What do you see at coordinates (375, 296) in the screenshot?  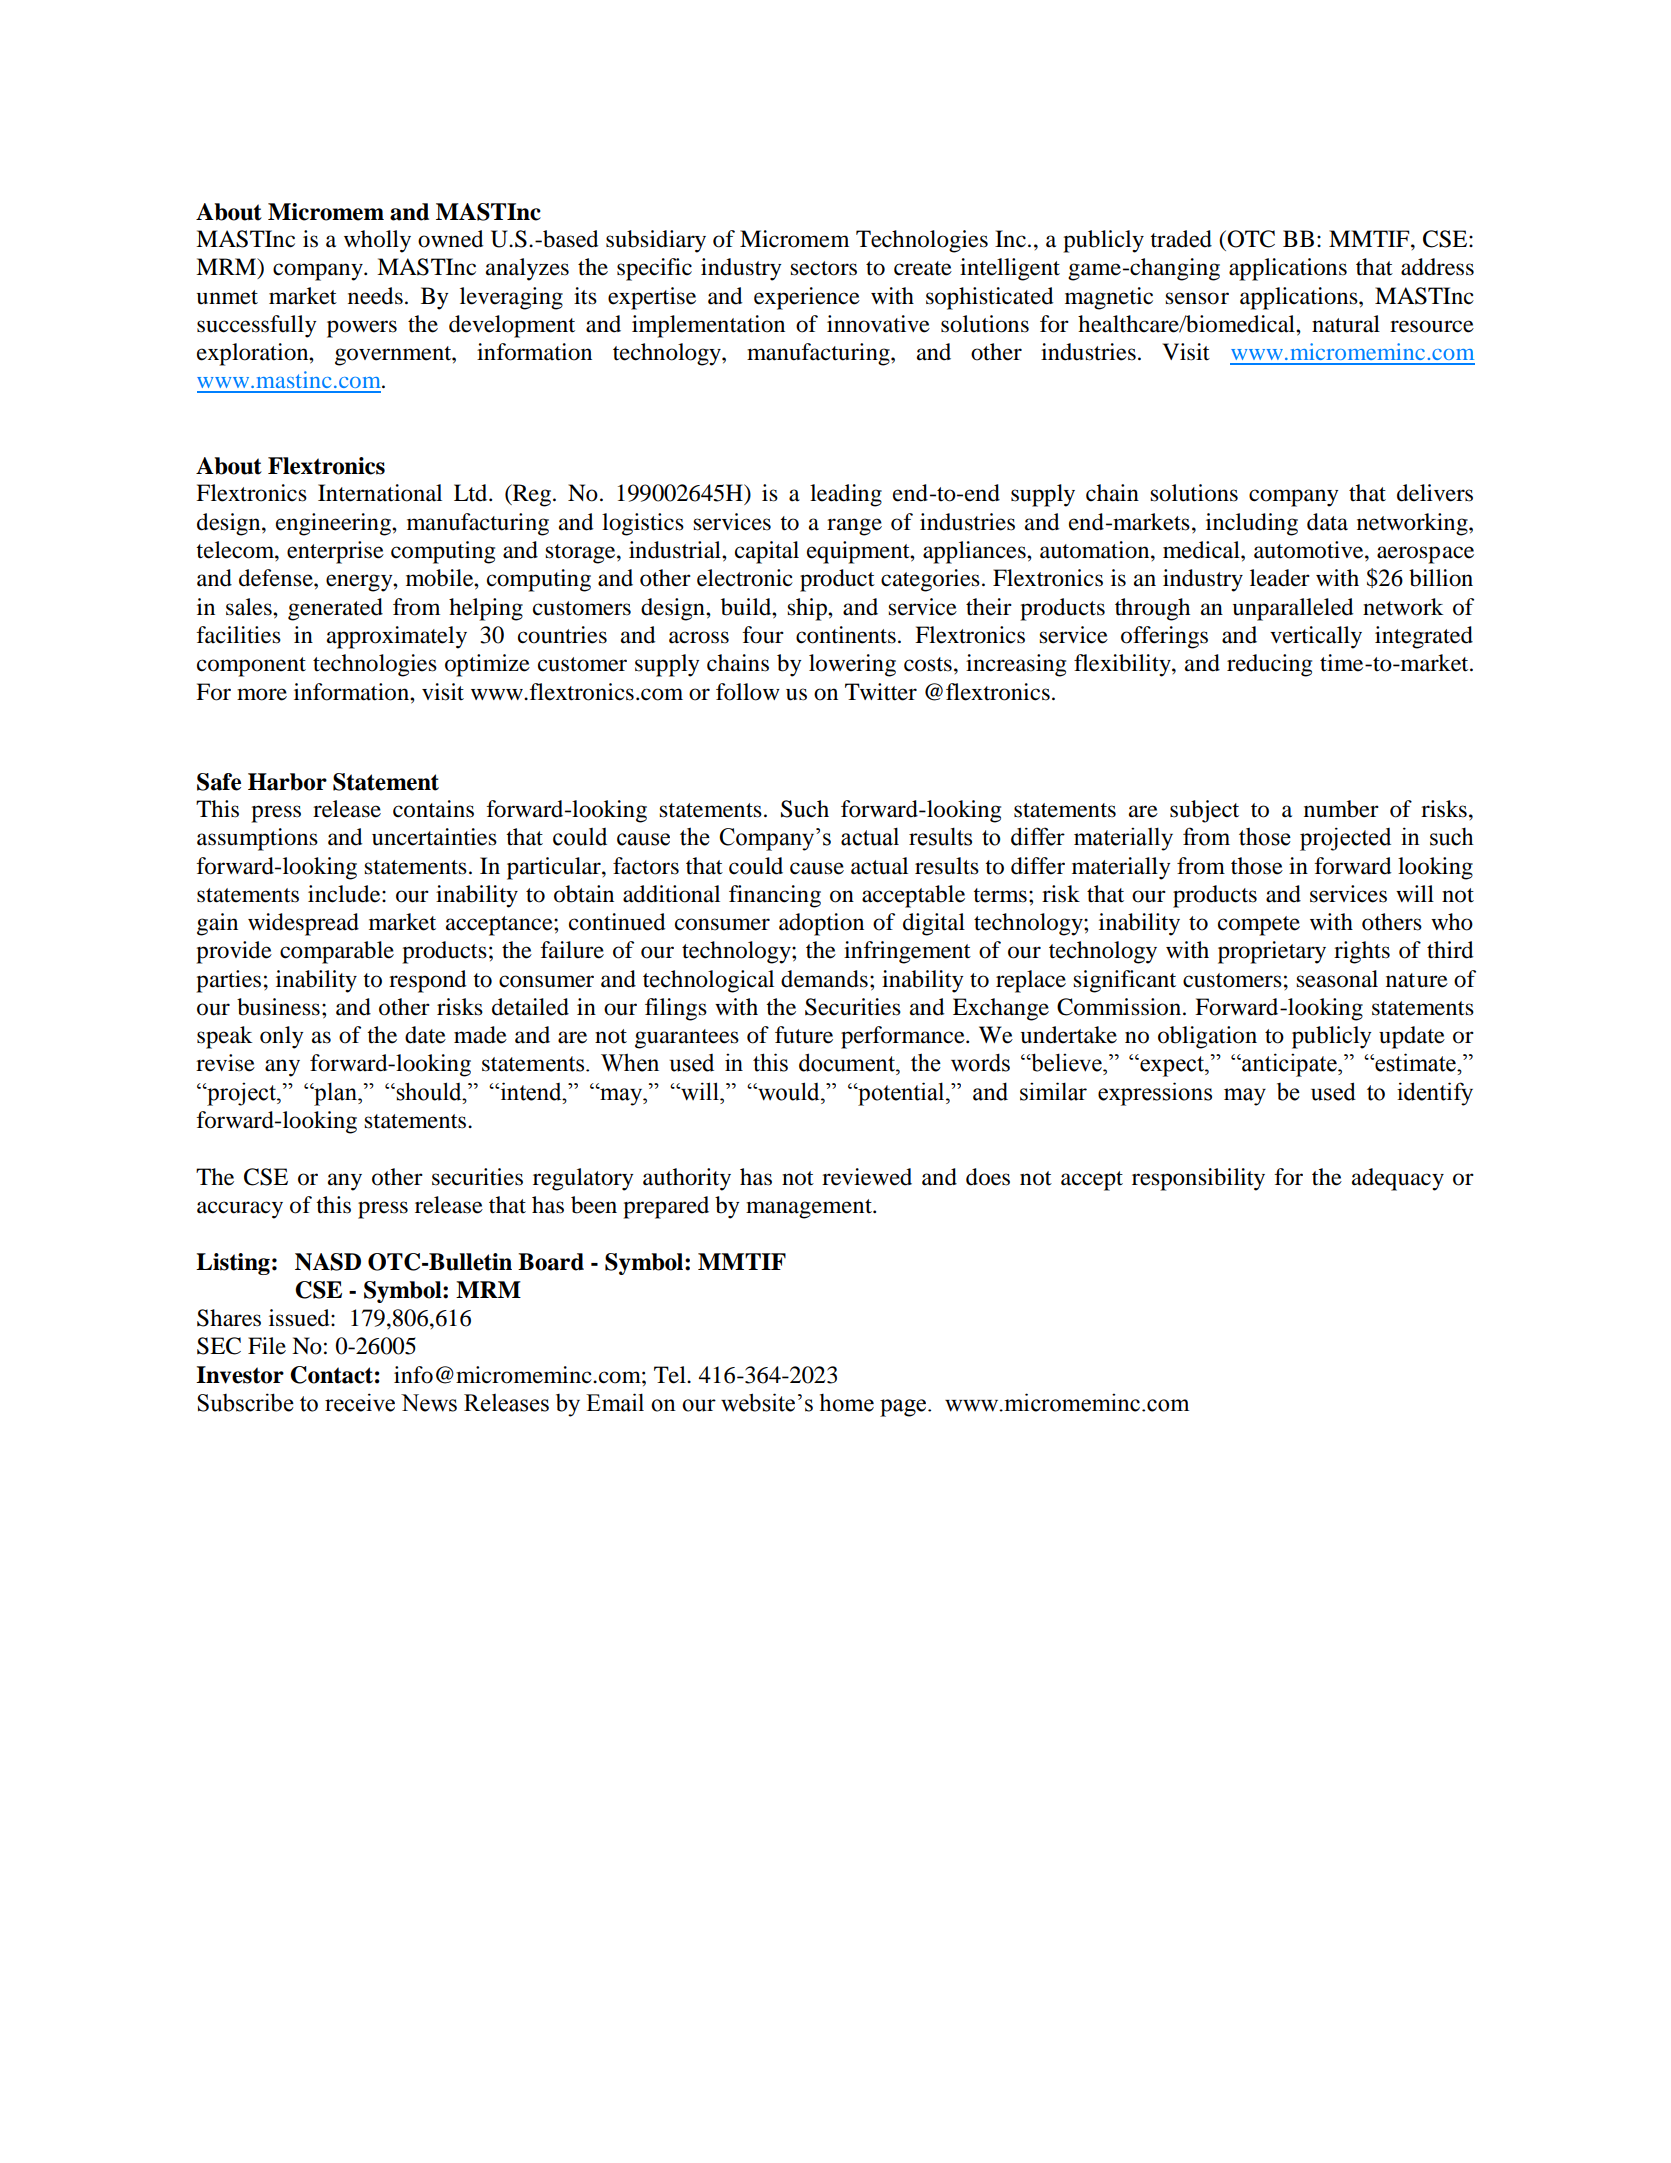 I see `needs` at bounding box center [375, 296].
